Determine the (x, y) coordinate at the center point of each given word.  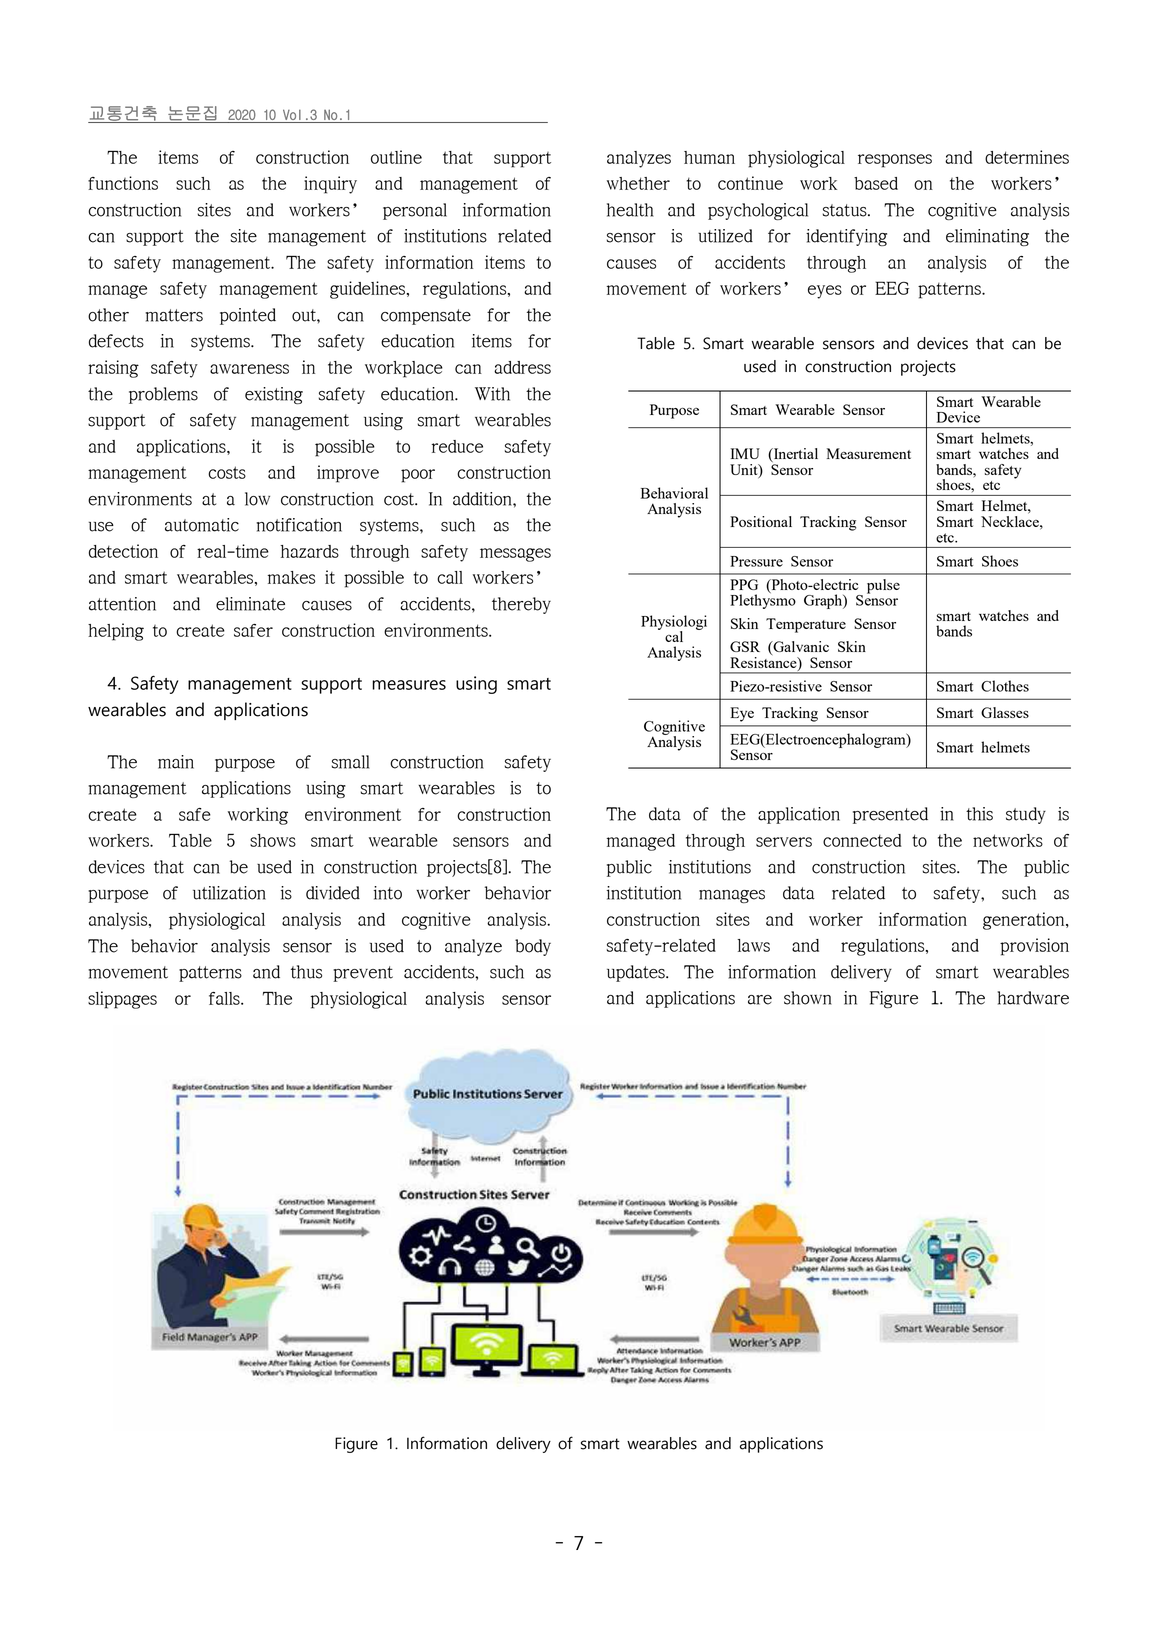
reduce (457, 446)
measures (409, 685)
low (257, 499)
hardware (1033, 998)
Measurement (869, 453)
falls (225, 998)
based (876, 183)
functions (123, 183)
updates (637, 973)
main (176, 762)
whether (638, 183)
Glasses (1005, 712)
